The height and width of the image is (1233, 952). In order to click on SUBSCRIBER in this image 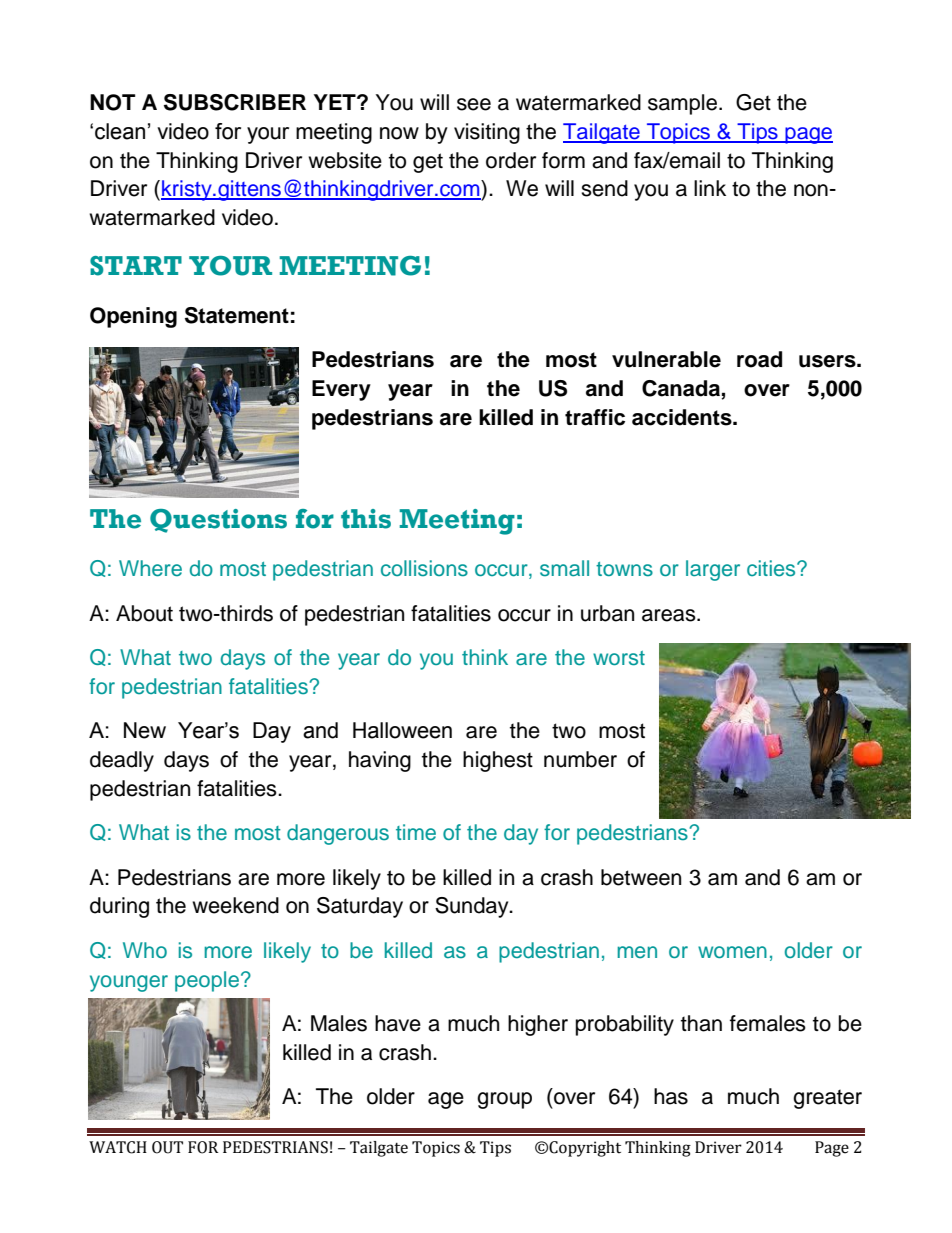, I will do `click(235, 102)`.
